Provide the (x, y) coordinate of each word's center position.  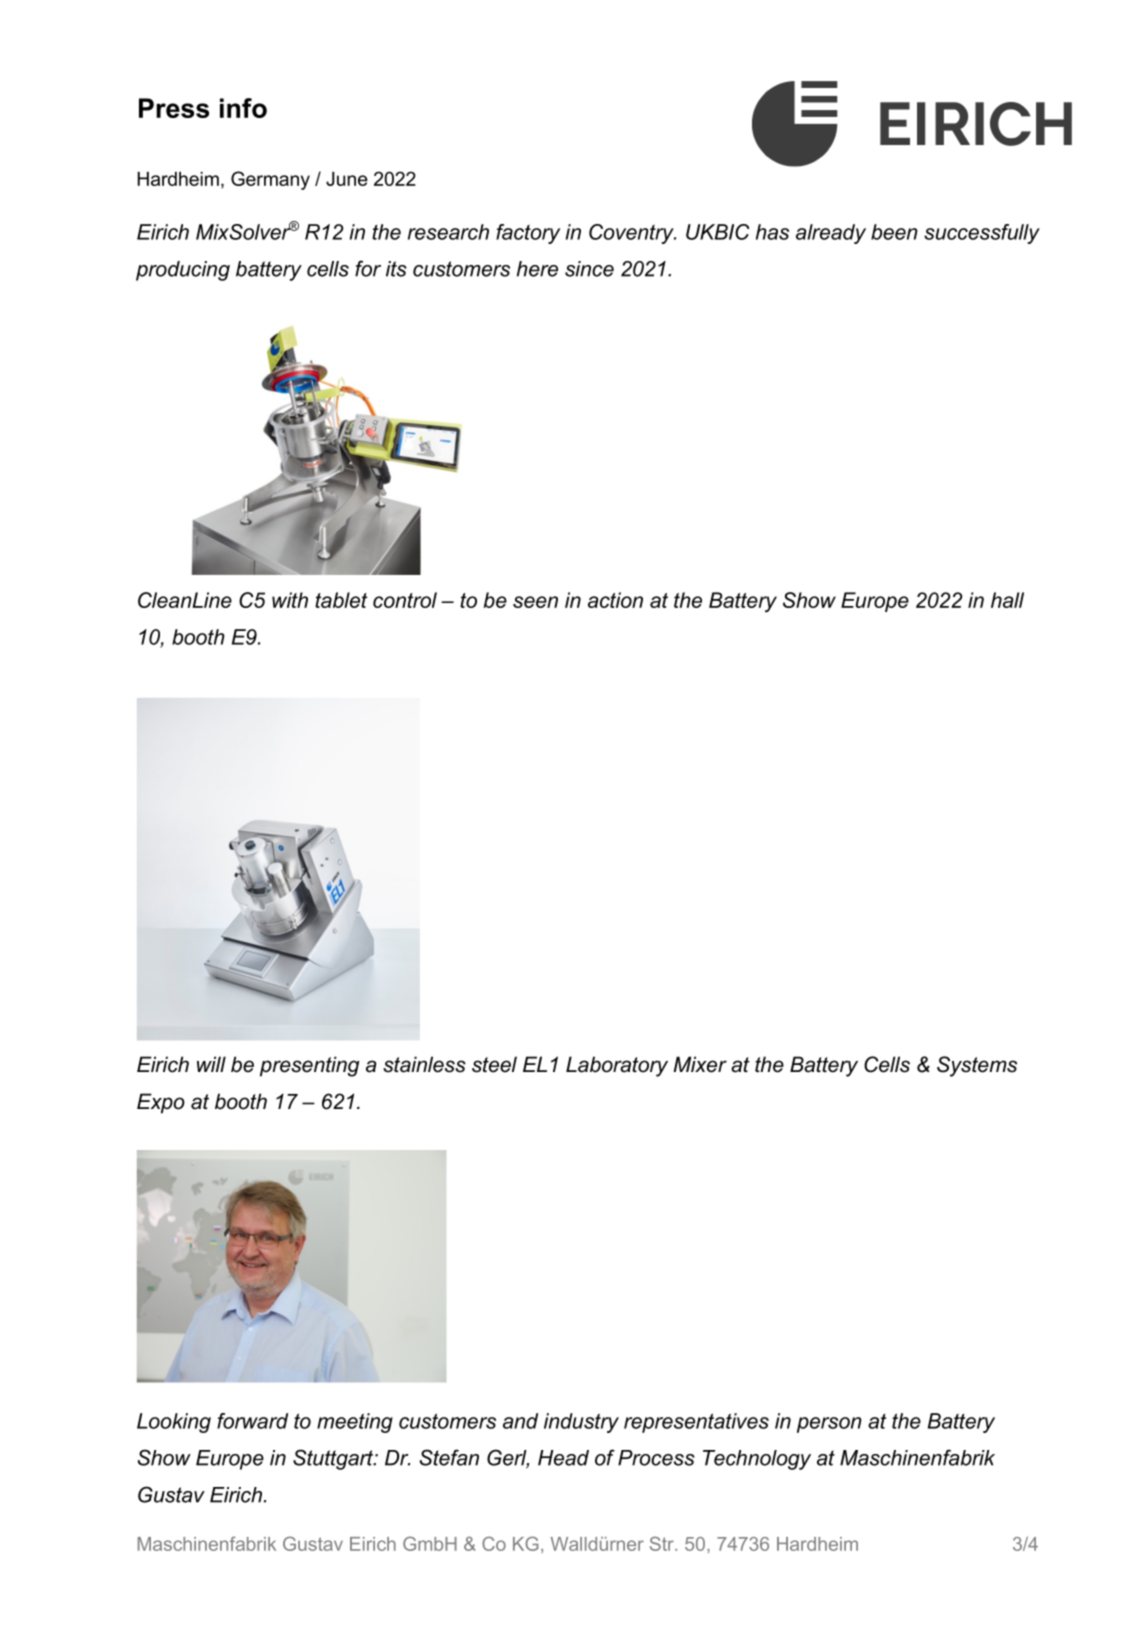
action (615, 600)
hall (1007, 600)
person (829, 1425)
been (894, 232)
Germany (270, 180)
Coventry (632, 234)
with (290, 600)
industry (581, 1423)
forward (252, 1421)
